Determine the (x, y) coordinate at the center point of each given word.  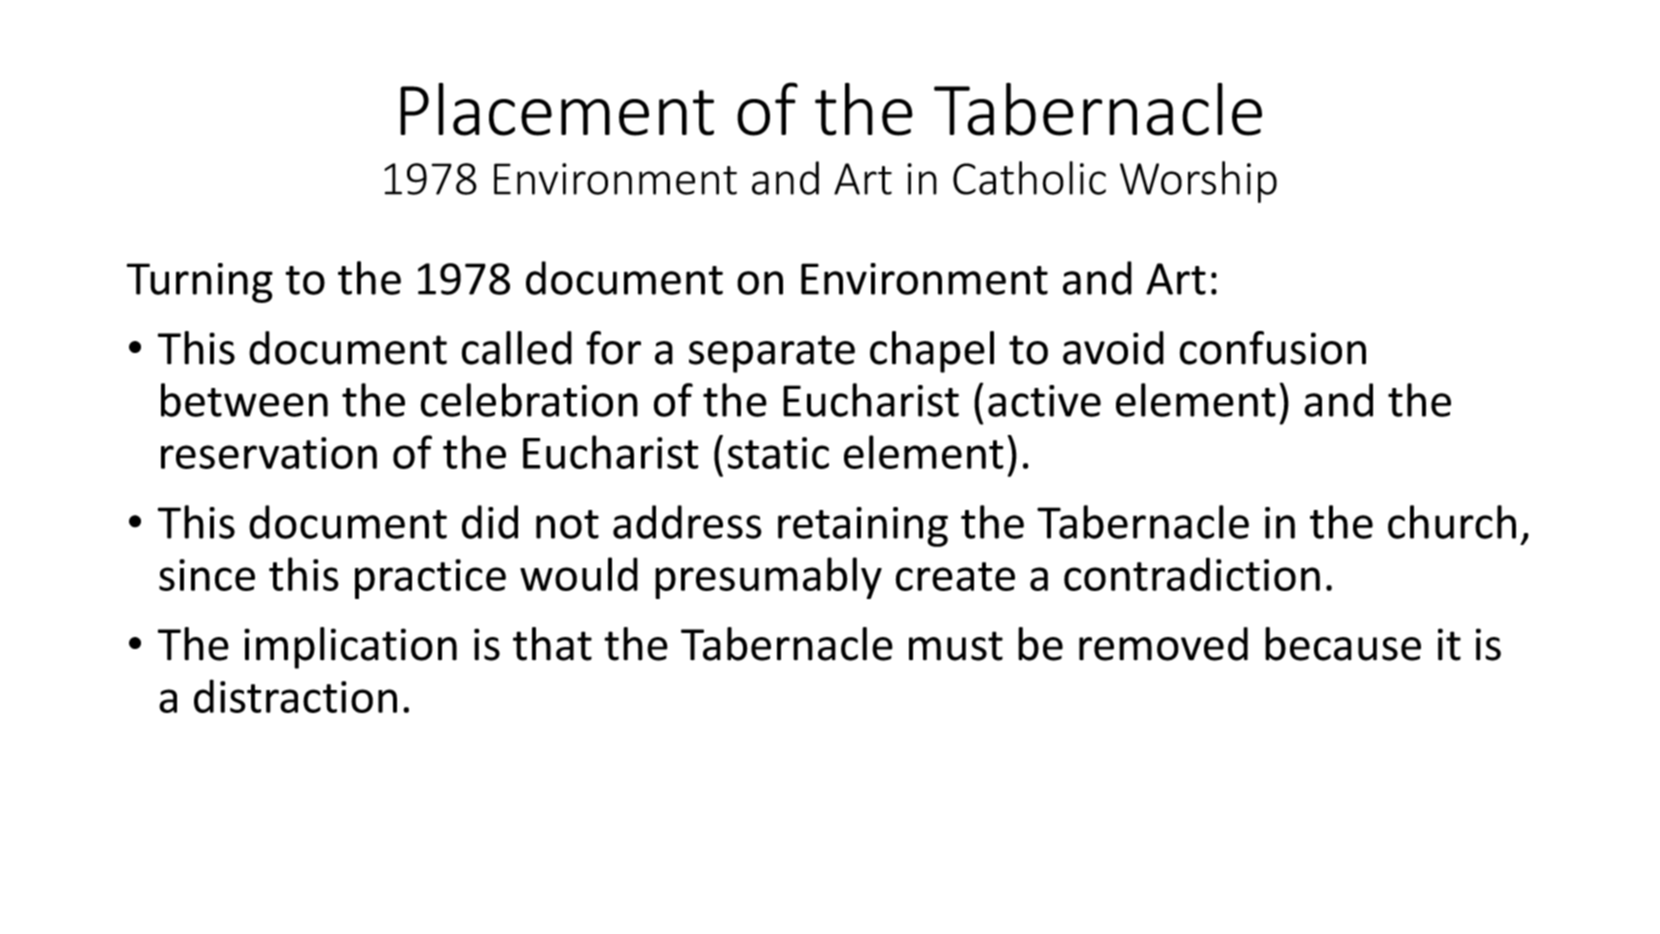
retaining (863, 527)
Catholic (1029, 178)
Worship (1198, 182)
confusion (1273, 348)
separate (772, 354)
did (490, 522)
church (1452, 522)
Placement (557, 109)
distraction (295, 696)
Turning (199, 283)
